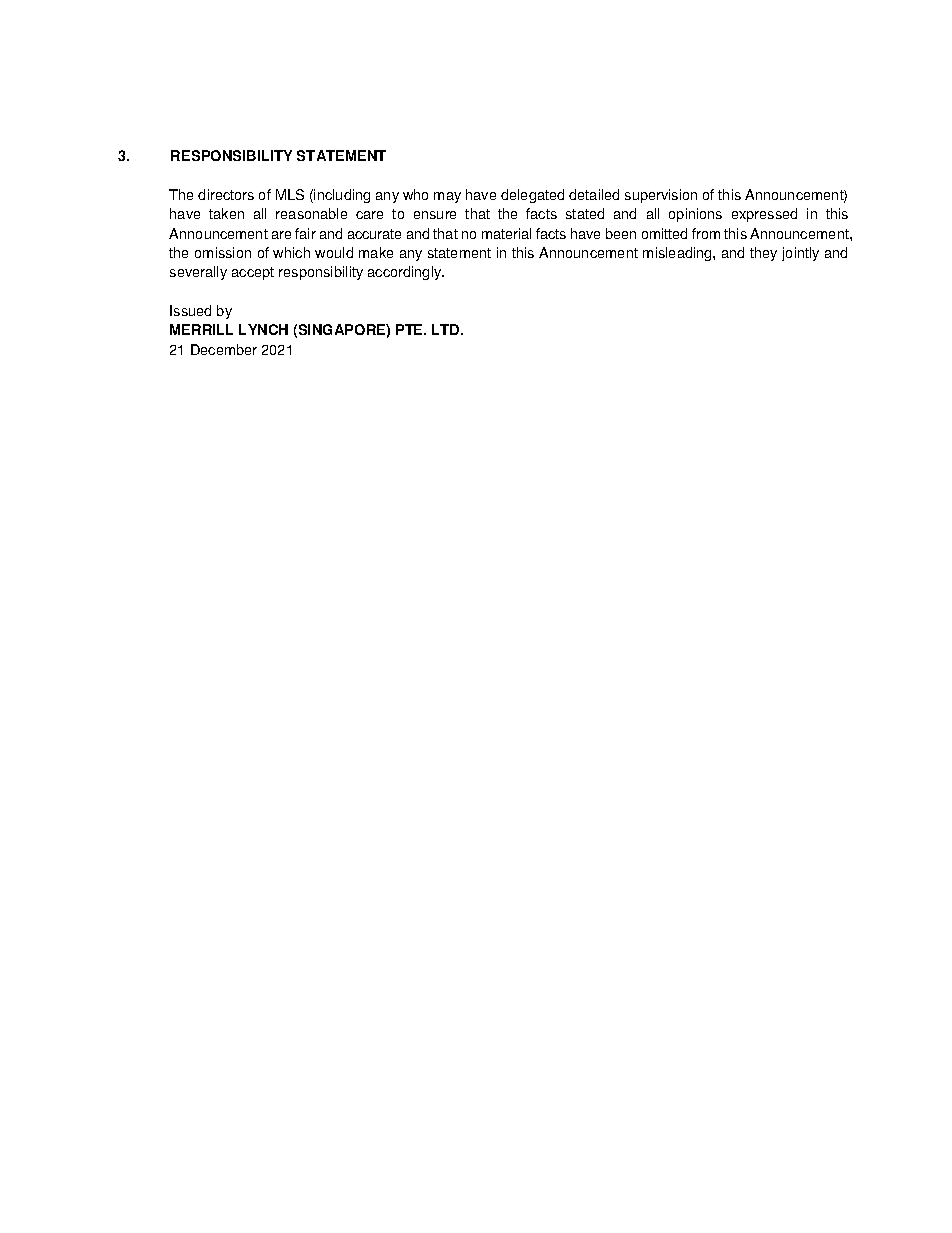 The height and width of the document is (1233, 952). Describe the element at coordinates (447, 329) in the document. I see `LTD` at that location.
